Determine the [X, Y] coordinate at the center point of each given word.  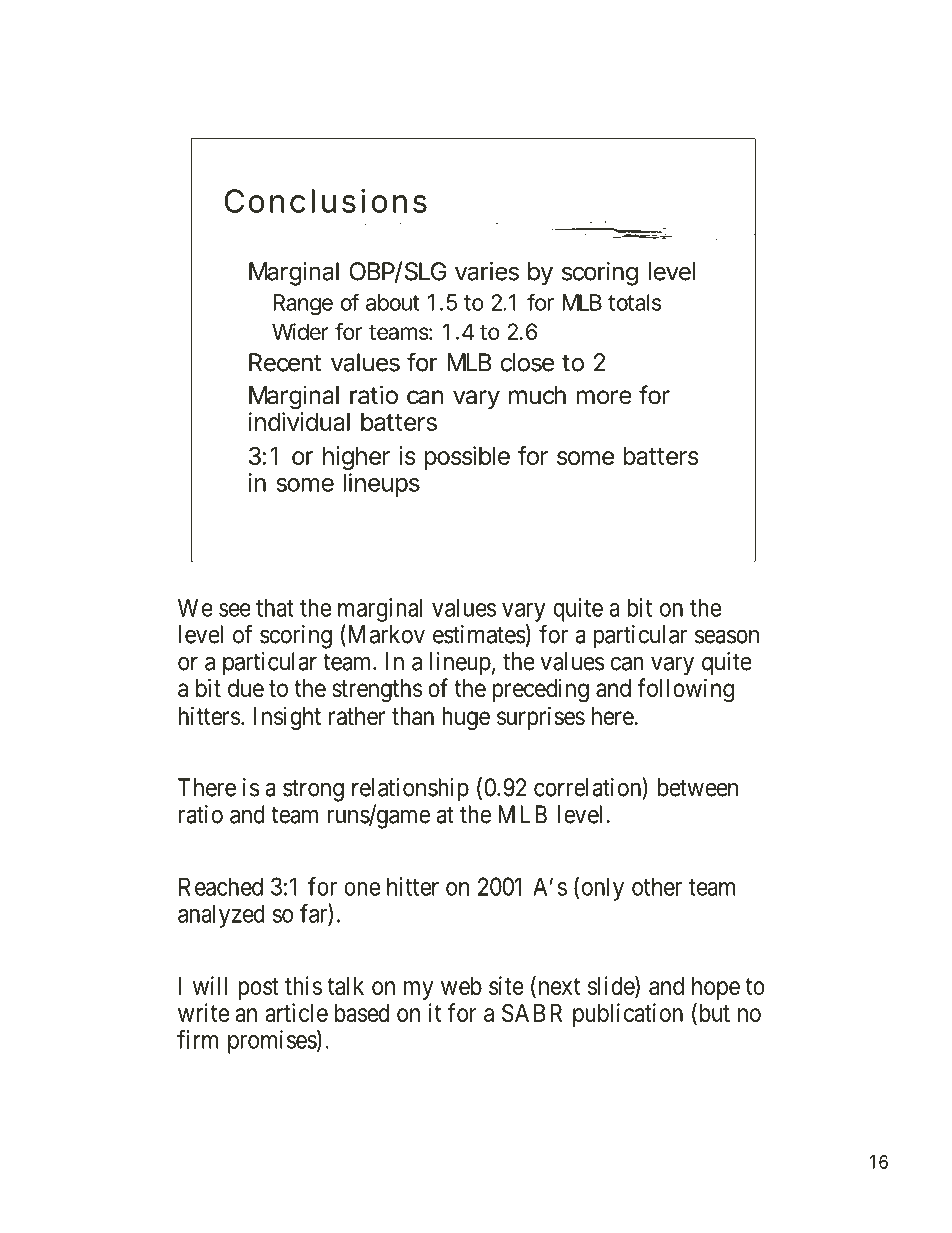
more [604, 397]
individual [299, 421]
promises [272, 1042]
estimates [479, 634]
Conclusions [325, 201]
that [275, 607]
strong [313, 791]
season [727, 637]
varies [487, 271]
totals [635, 302]
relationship [410, 790]
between [698, 787]
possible [467, 458]
